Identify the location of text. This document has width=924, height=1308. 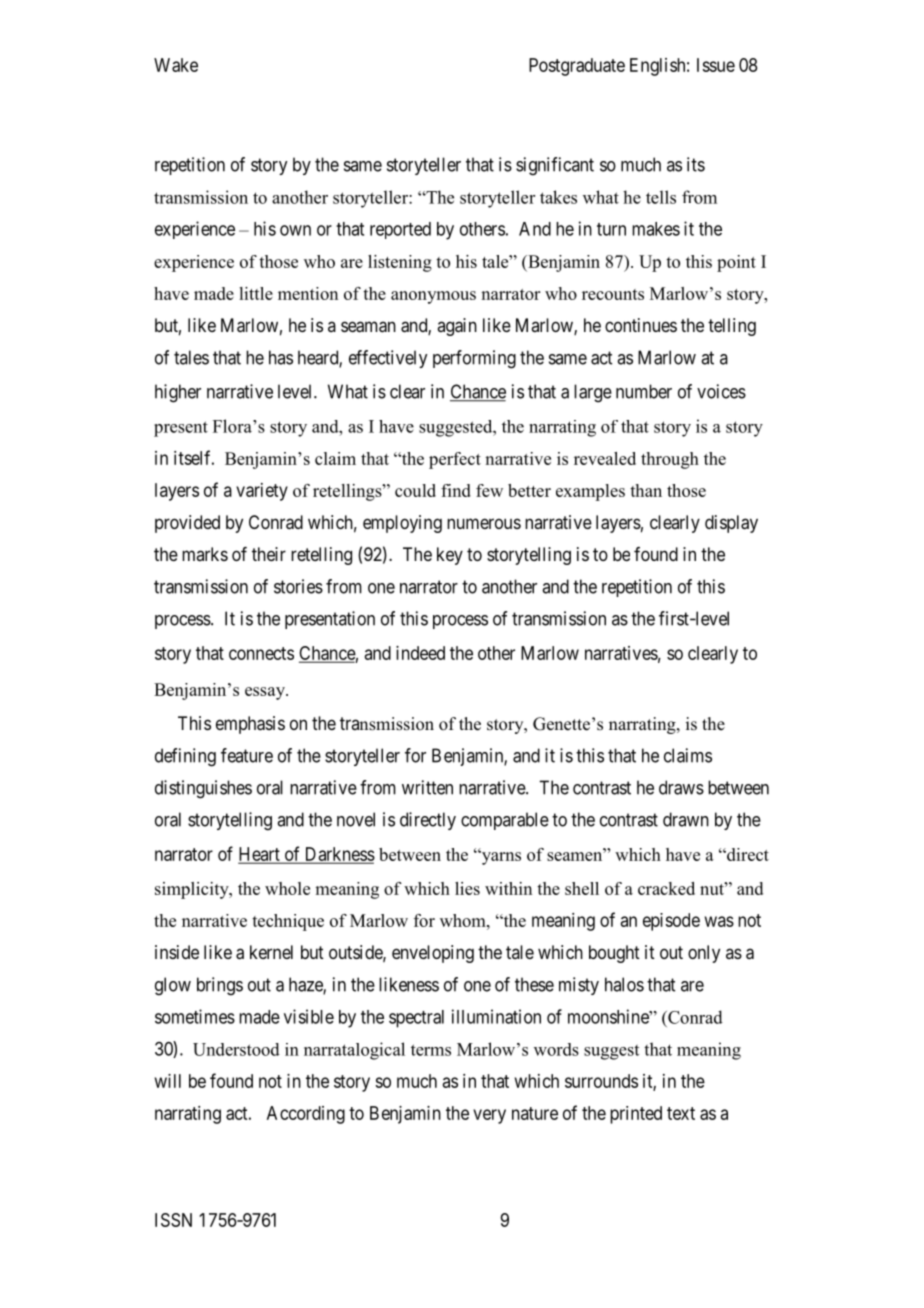
(681, 1113).
